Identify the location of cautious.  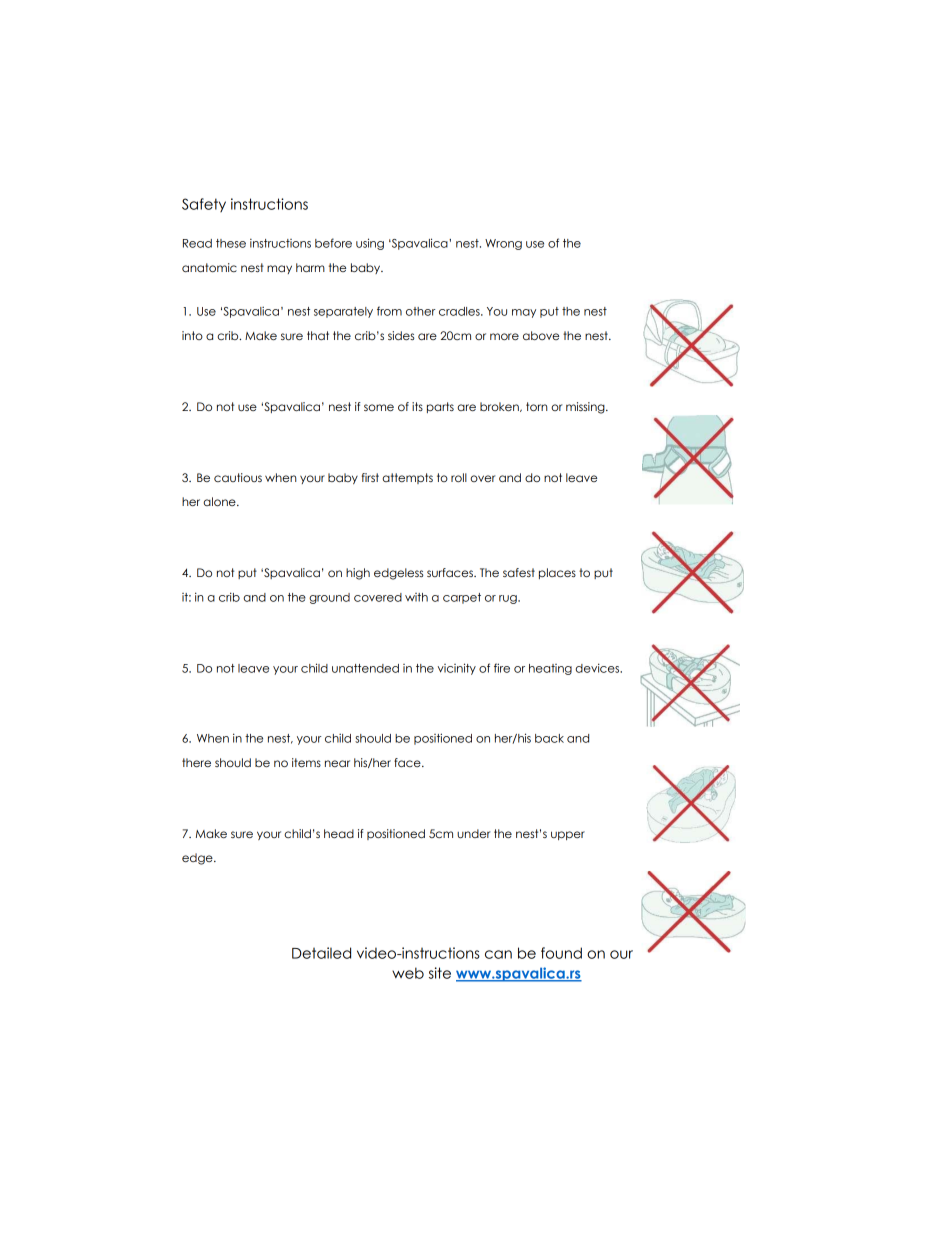
(238, 477).
